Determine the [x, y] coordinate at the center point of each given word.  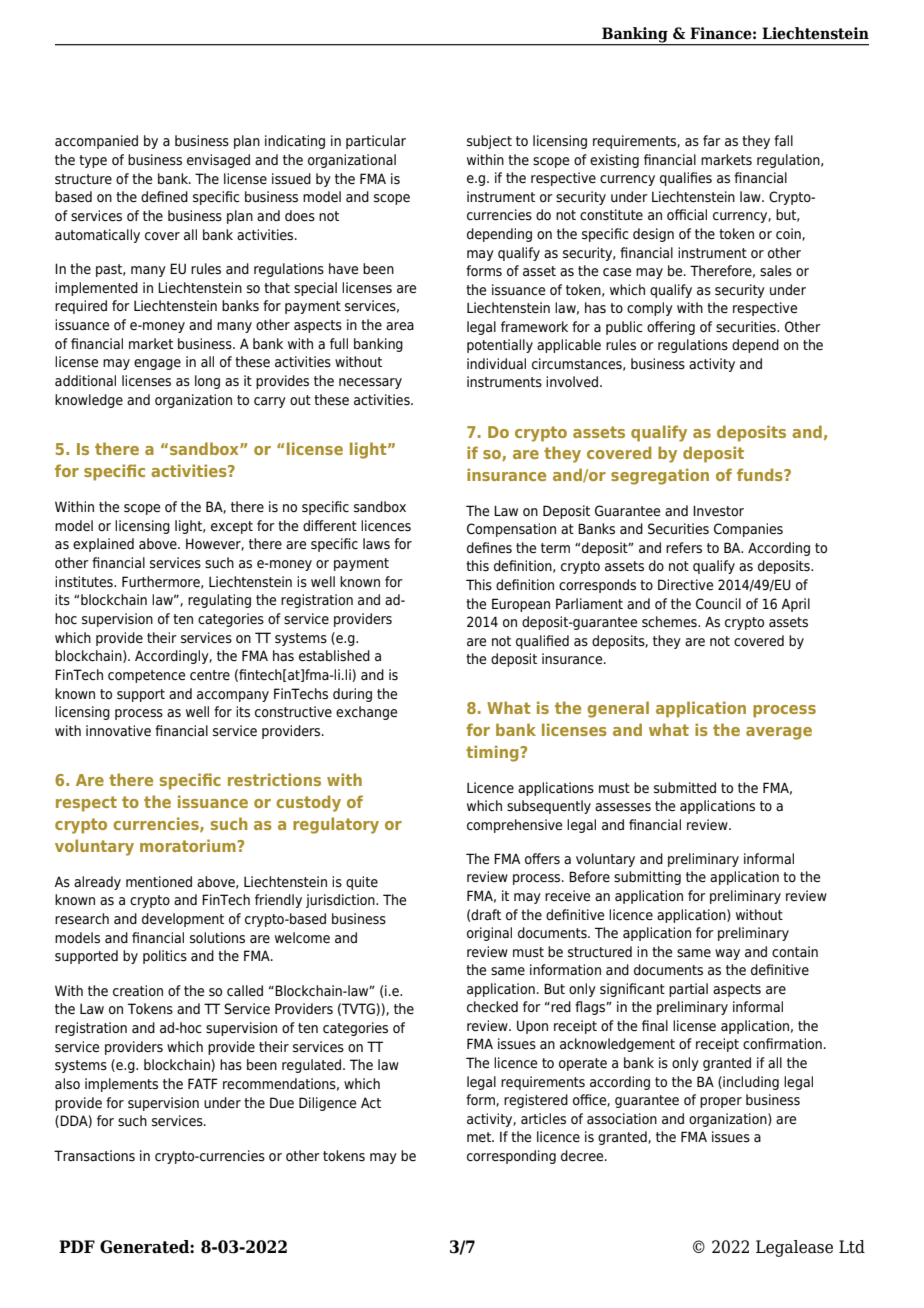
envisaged [218, 161]
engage [157, 364]
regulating [219, 601]
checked [492, 1007]
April [795, 605]
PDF [77, 1246]
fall [783, 140]
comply [650, 309]
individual [496, 363]
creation [138, 991]
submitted [685, 788]
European [521, 605]
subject [489, 142]
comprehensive [514, 826]
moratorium [189, 845]
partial [688, 990]
